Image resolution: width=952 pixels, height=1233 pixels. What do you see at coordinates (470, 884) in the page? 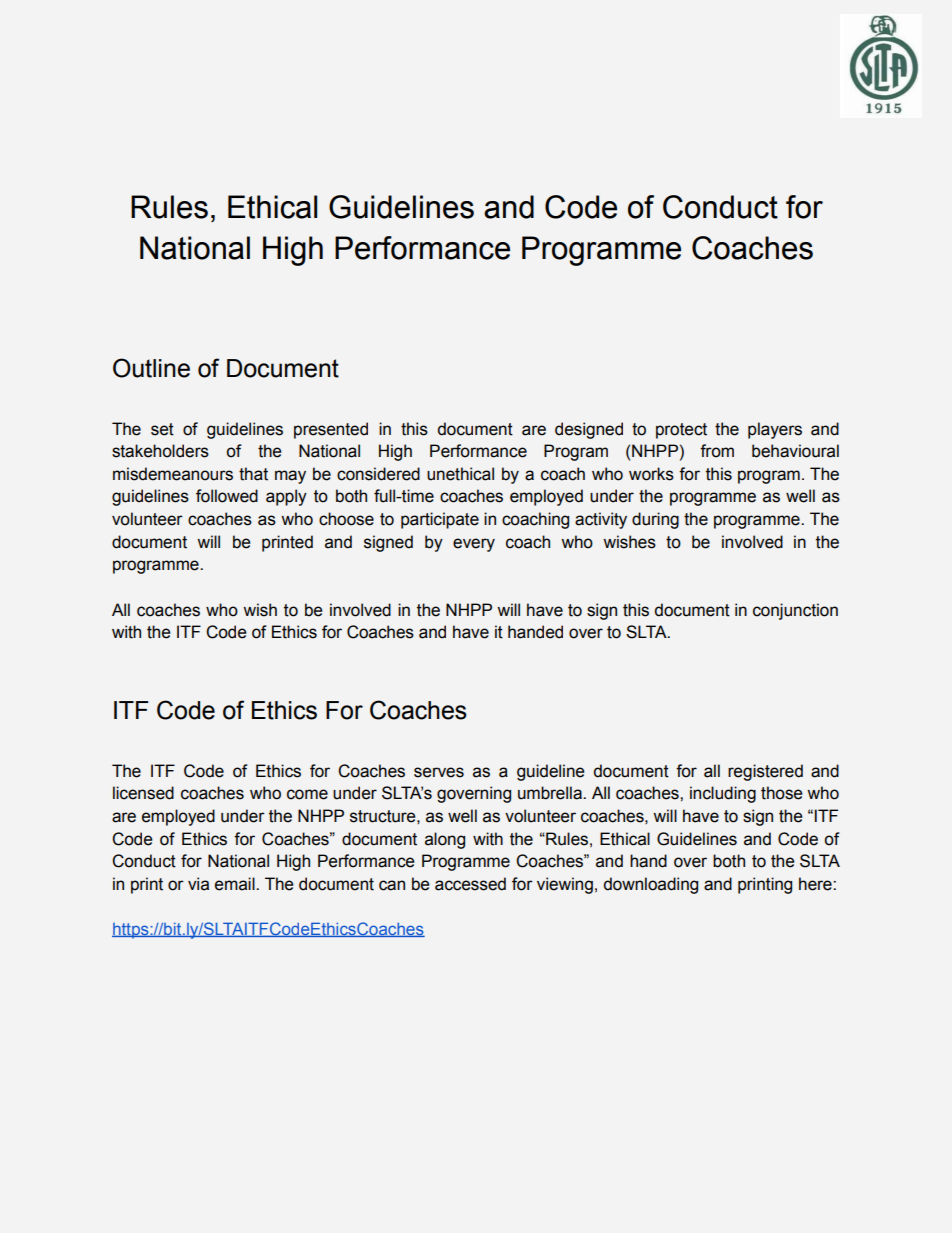
I see `accessed` at bounding box center [470, 884].
